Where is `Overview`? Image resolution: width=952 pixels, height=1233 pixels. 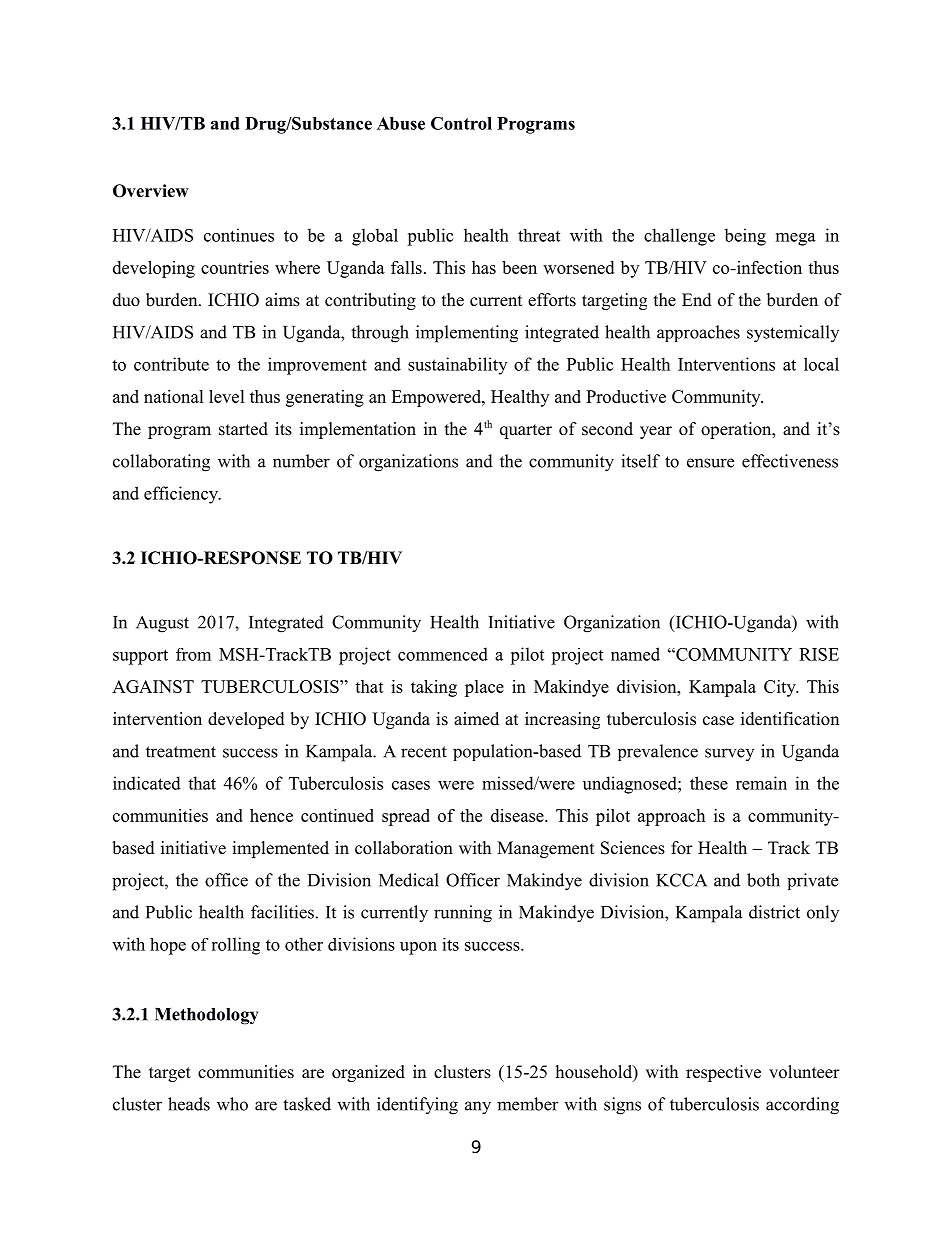 Overview is located at coordinates (151, 191).
